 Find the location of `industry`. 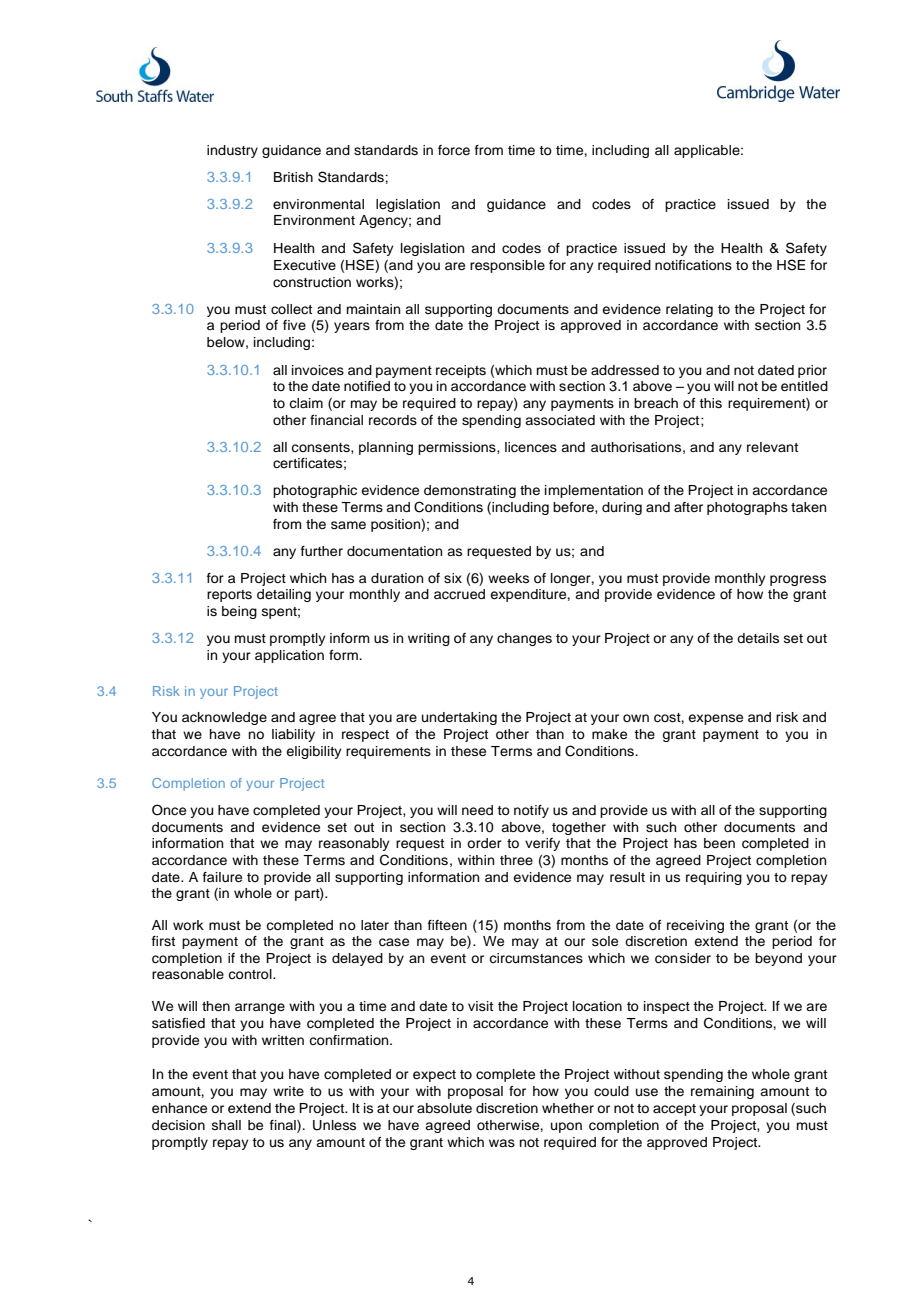

industry is located at coordinates (232, 151).
